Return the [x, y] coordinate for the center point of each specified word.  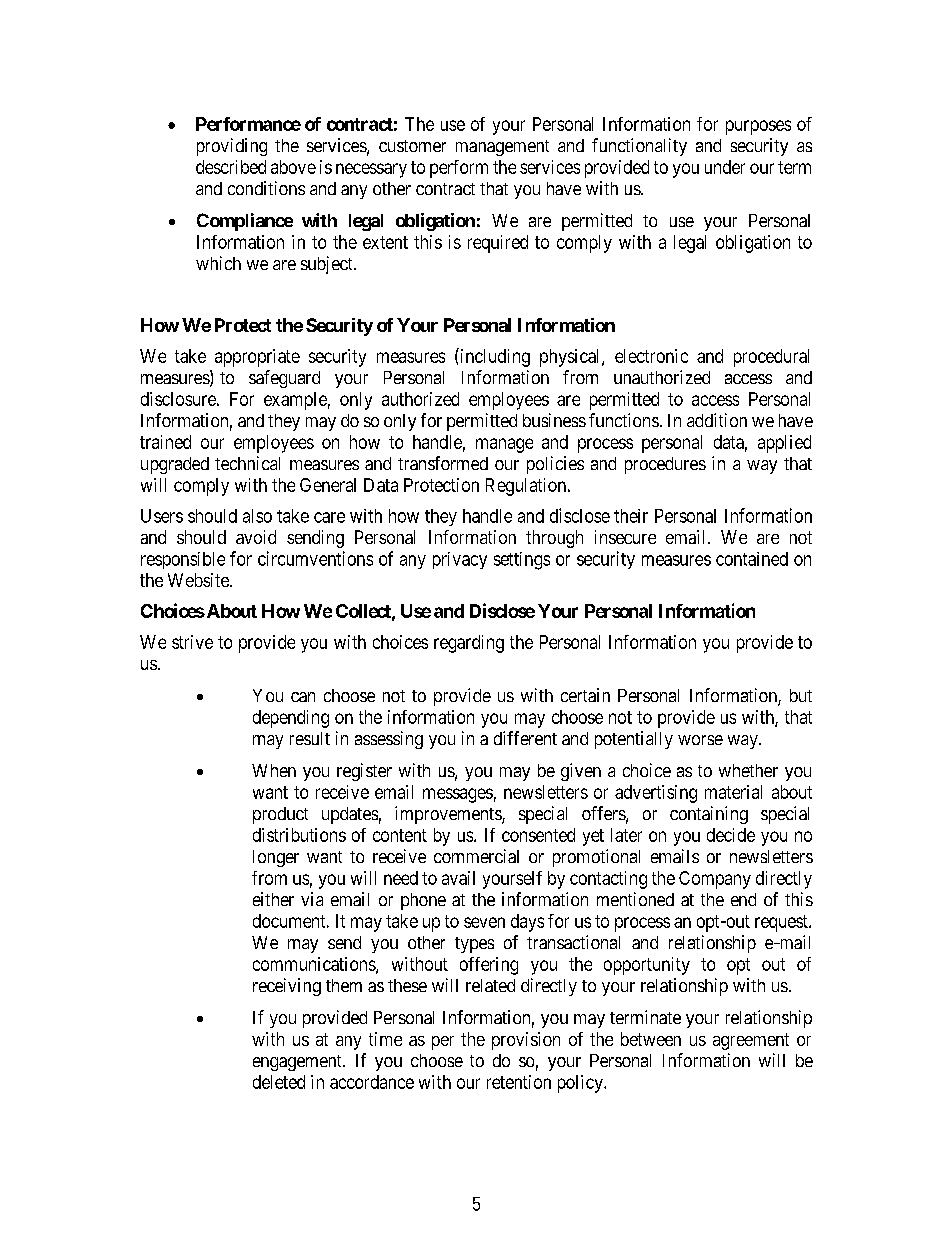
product [280, 815]
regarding [469, 644]
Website [199, 580]
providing [232, 147]
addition [717, 420]
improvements [449, 815]
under [725, 167]
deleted [279, 1082]
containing [709, 815]
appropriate [257, 358]
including [494, 357]
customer [412, 146]
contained [752, 559]
